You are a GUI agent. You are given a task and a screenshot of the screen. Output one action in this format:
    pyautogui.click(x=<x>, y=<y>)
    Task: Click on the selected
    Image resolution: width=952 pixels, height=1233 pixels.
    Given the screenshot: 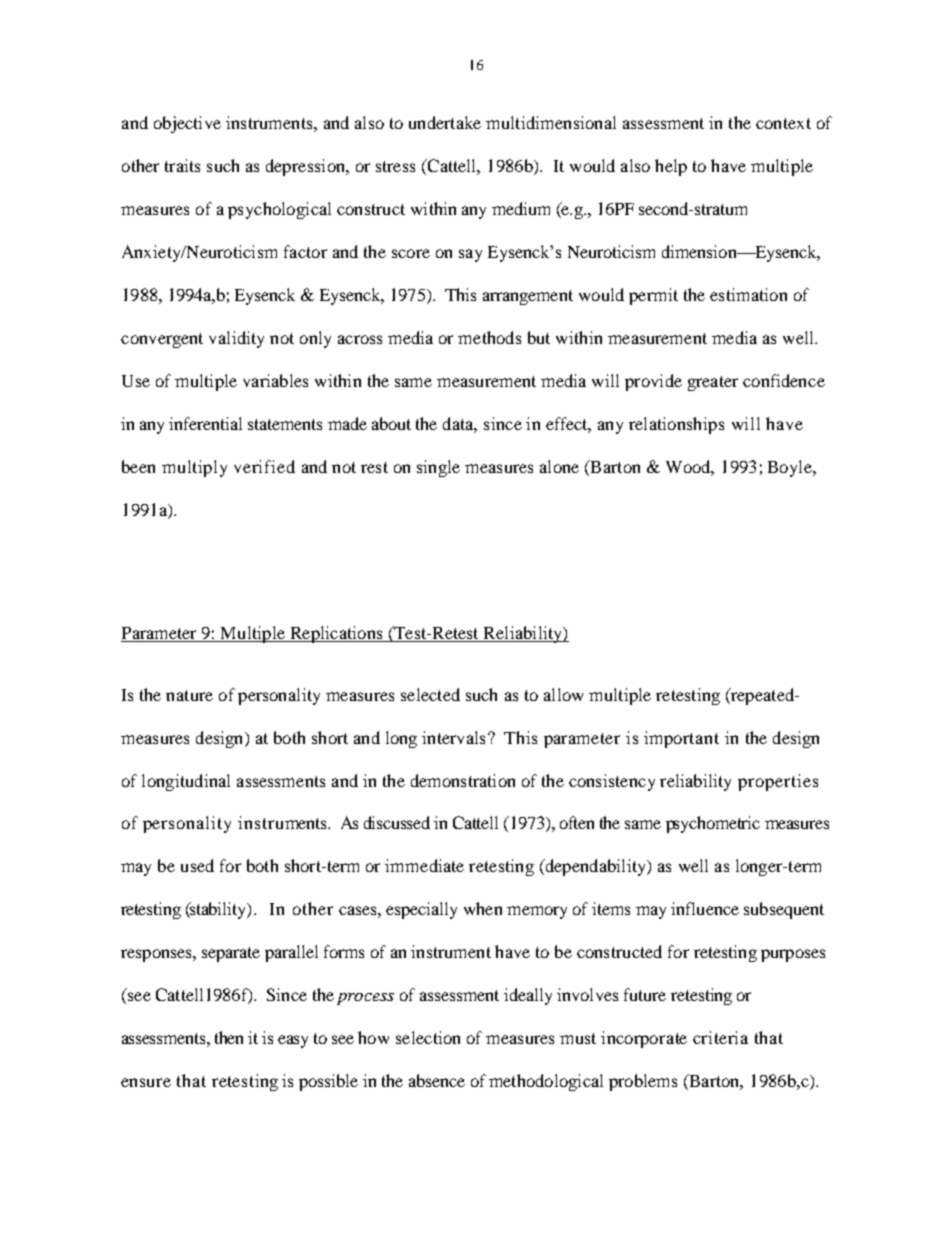 What is the action you would take?
    pyautogui.click(x=430, y=694)
